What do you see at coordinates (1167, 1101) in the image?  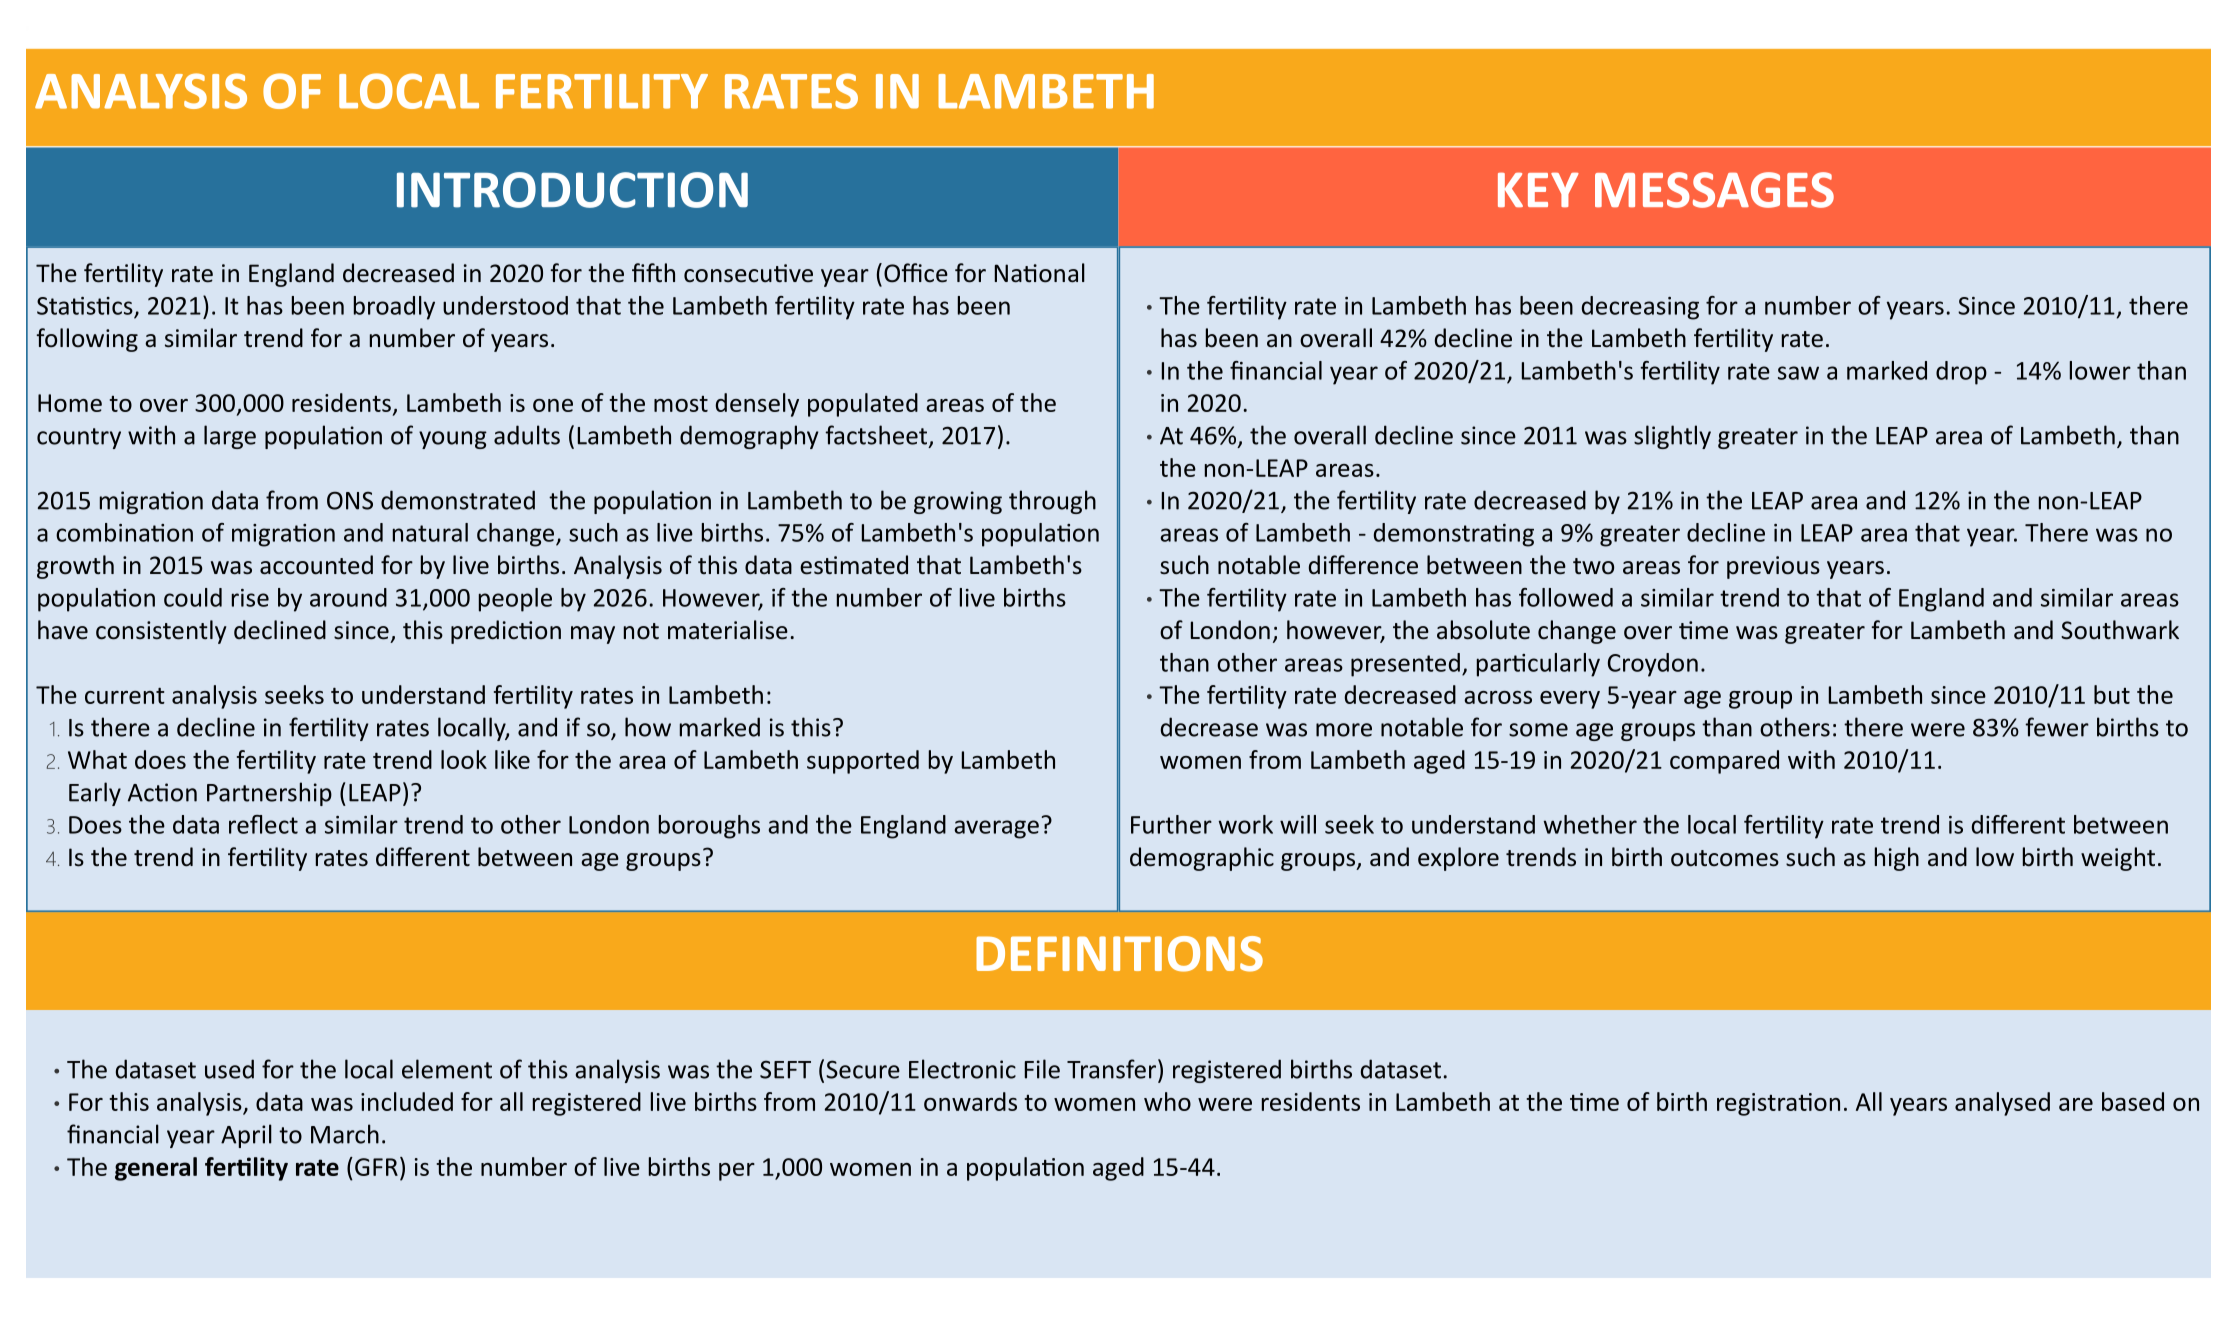 I see `who` at bounding box center [1167, 1101].
